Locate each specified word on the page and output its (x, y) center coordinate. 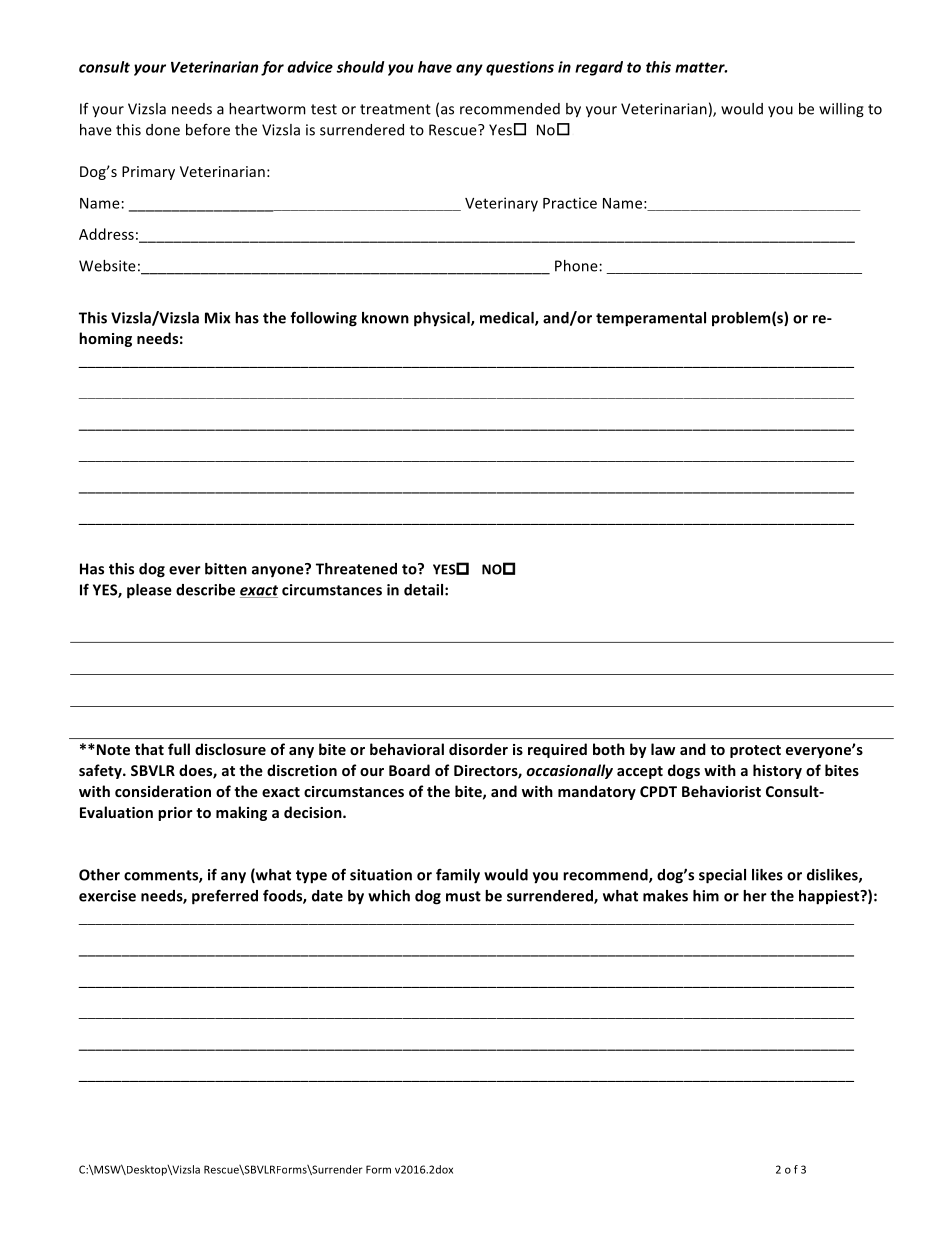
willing (841, 110)
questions (520, 68)
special (722, 876)
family (458, 876)
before (208, 129)
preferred (225, 897)
